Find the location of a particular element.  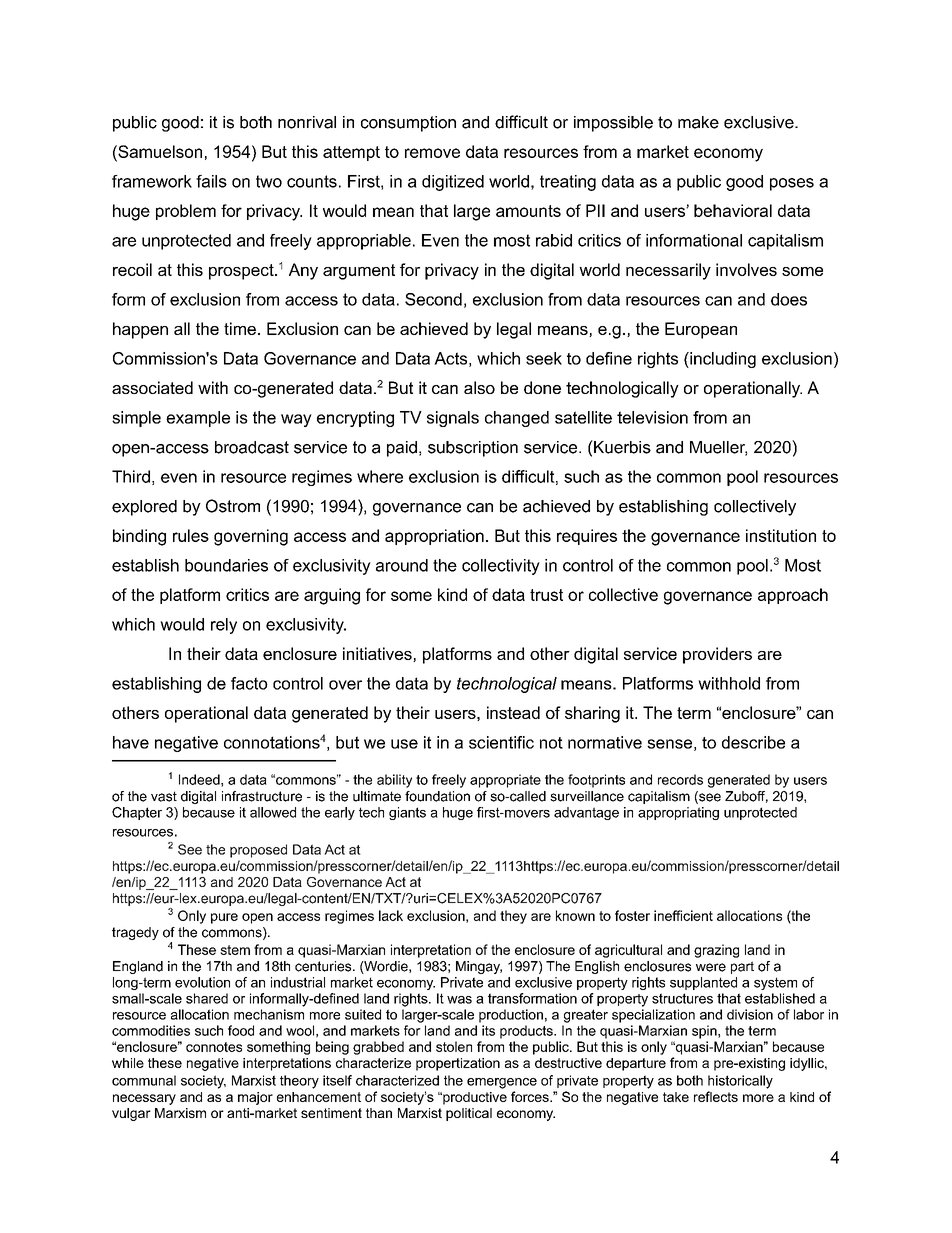

appropriating is located at coordinates (678, 813).
